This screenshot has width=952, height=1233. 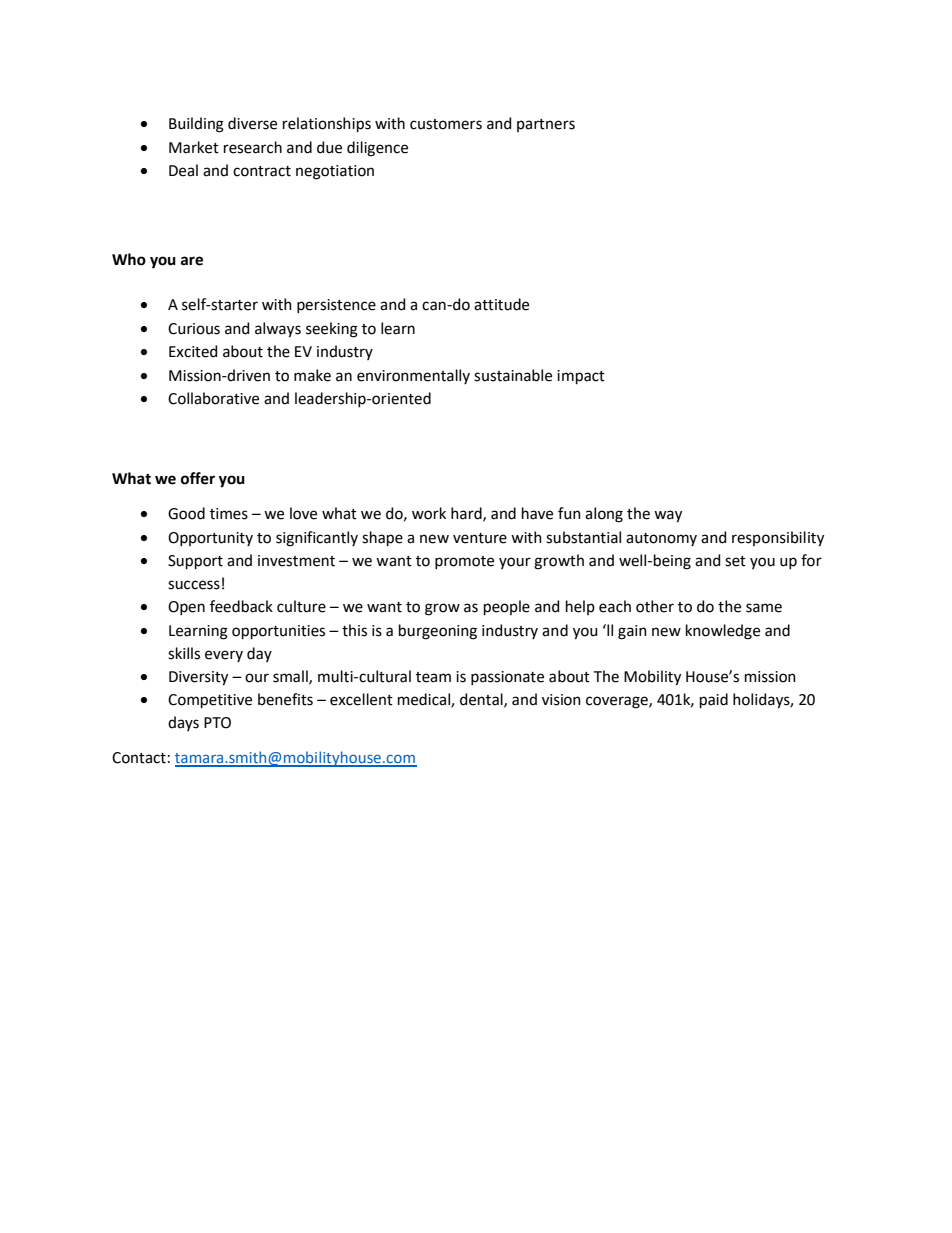 What do you see at coordinates (429, 513) in the screenshot?
I see `work` at bounding box center [429, 513].
